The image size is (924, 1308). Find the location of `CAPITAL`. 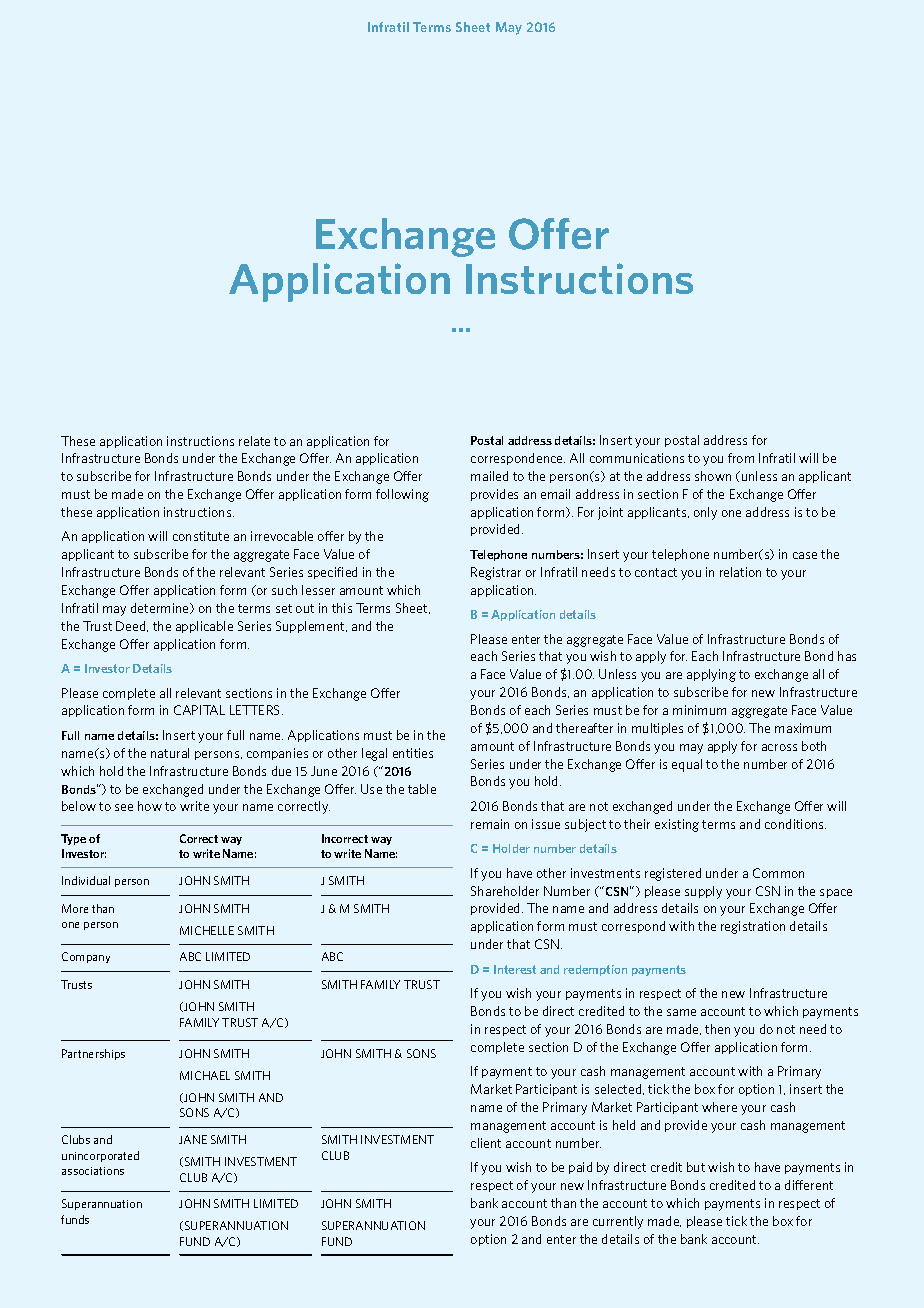

CAPITAL is located at coordinates (199, 710).
